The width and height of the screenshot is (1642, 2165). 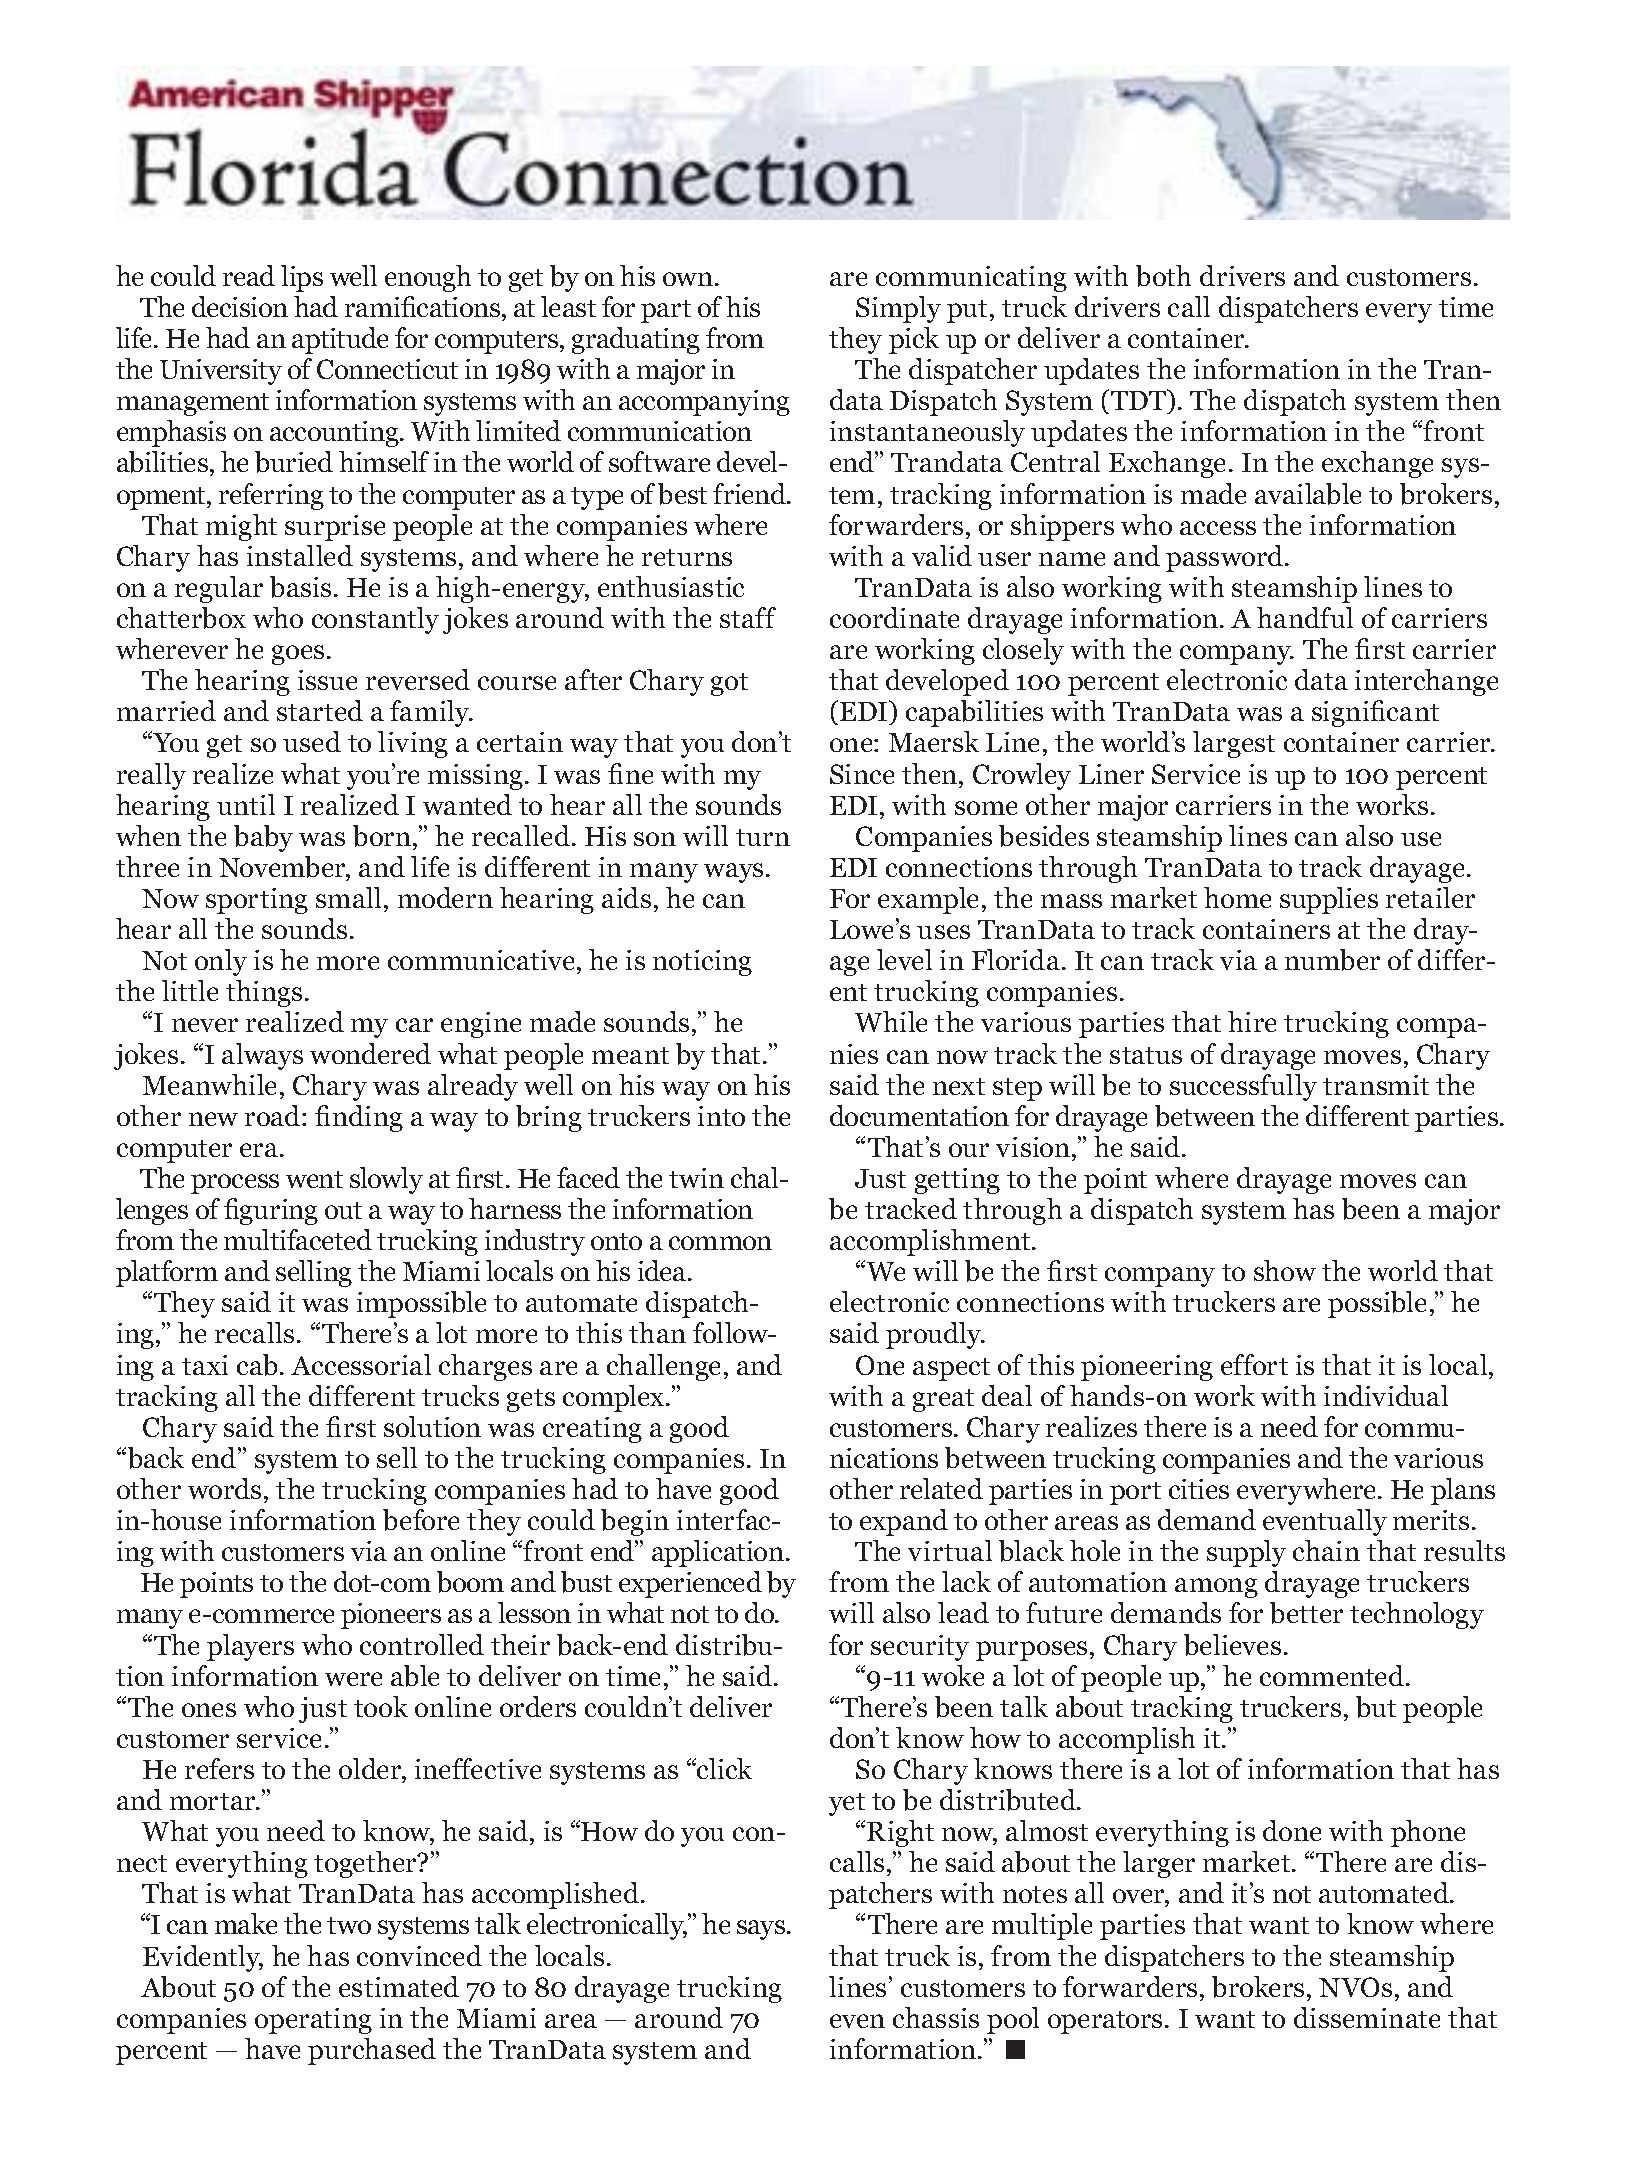 I want to click on aptitude, so click(x=340, y=340).
